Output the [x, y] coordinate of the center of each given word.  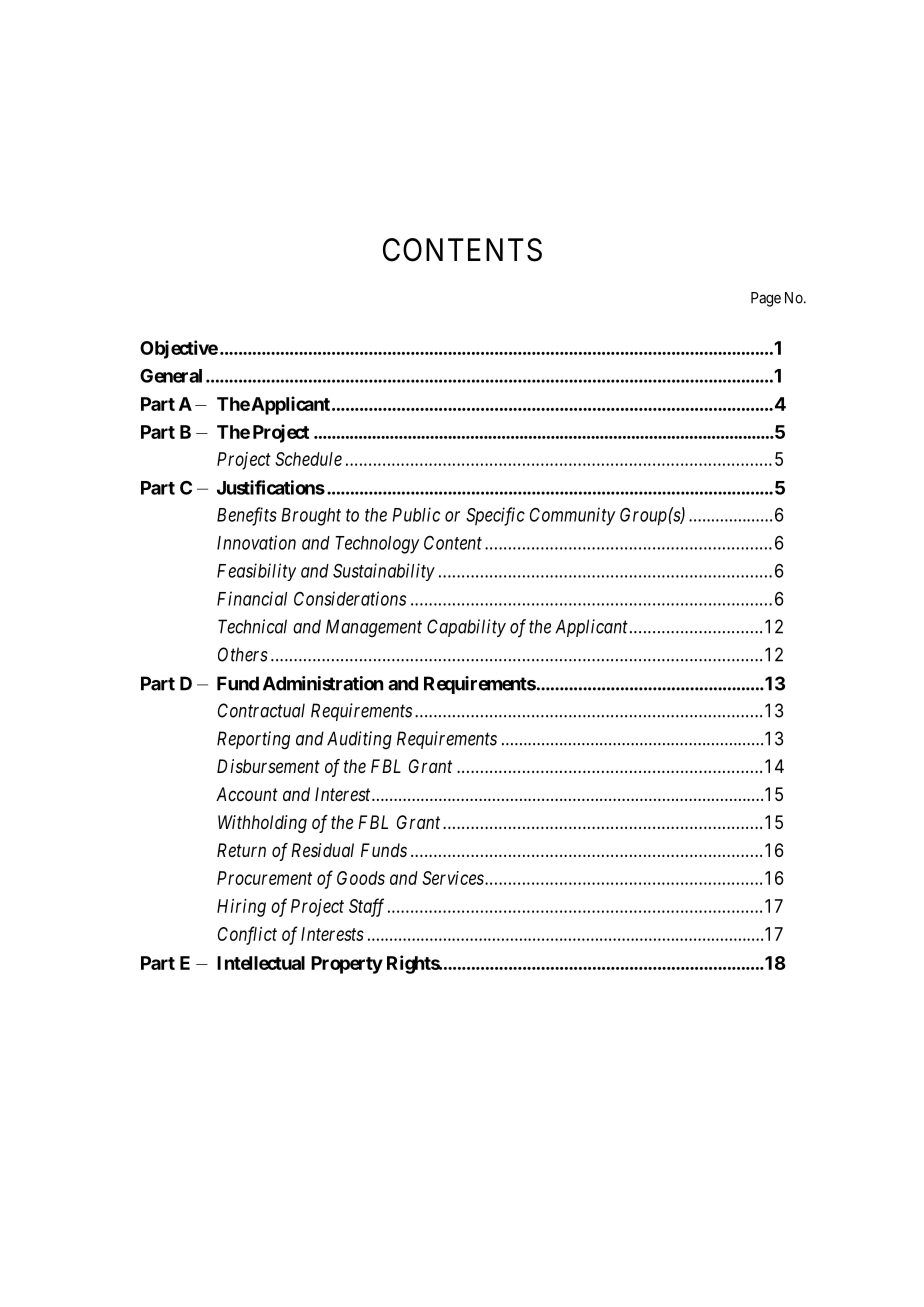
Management [374, 628]
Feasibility [256, 572]
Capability [466, 628]
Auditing [359, 740]
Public [416, 514]
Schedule [308, 459]
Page [766, 299]
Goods [361, 878]
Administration [323, 683]
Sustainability [384, 572]
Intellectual [261, 963]
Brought [311, 517]
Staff [366, 907]
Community [572, 516]
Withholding [262, 824]
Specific [495, 516]
